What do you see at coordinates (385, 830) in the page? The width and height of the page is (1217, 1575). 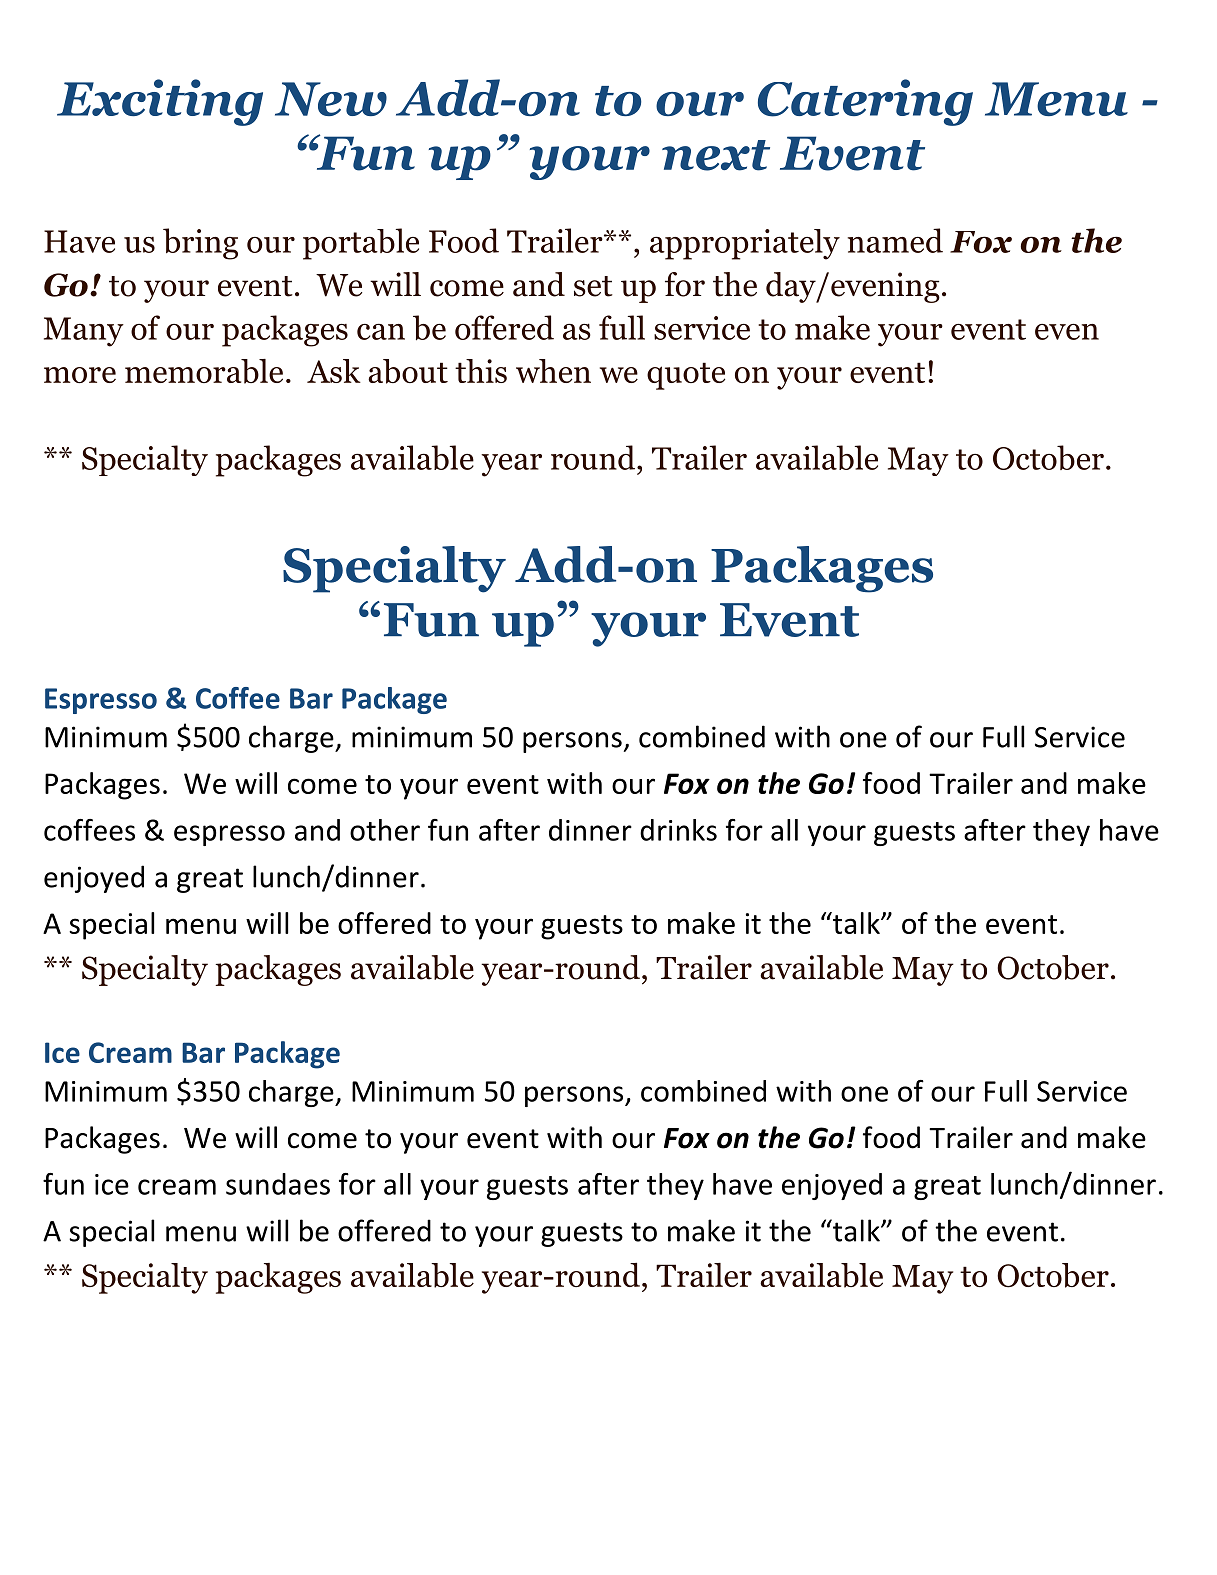 I see `other` at bounding box center [385, 830].
